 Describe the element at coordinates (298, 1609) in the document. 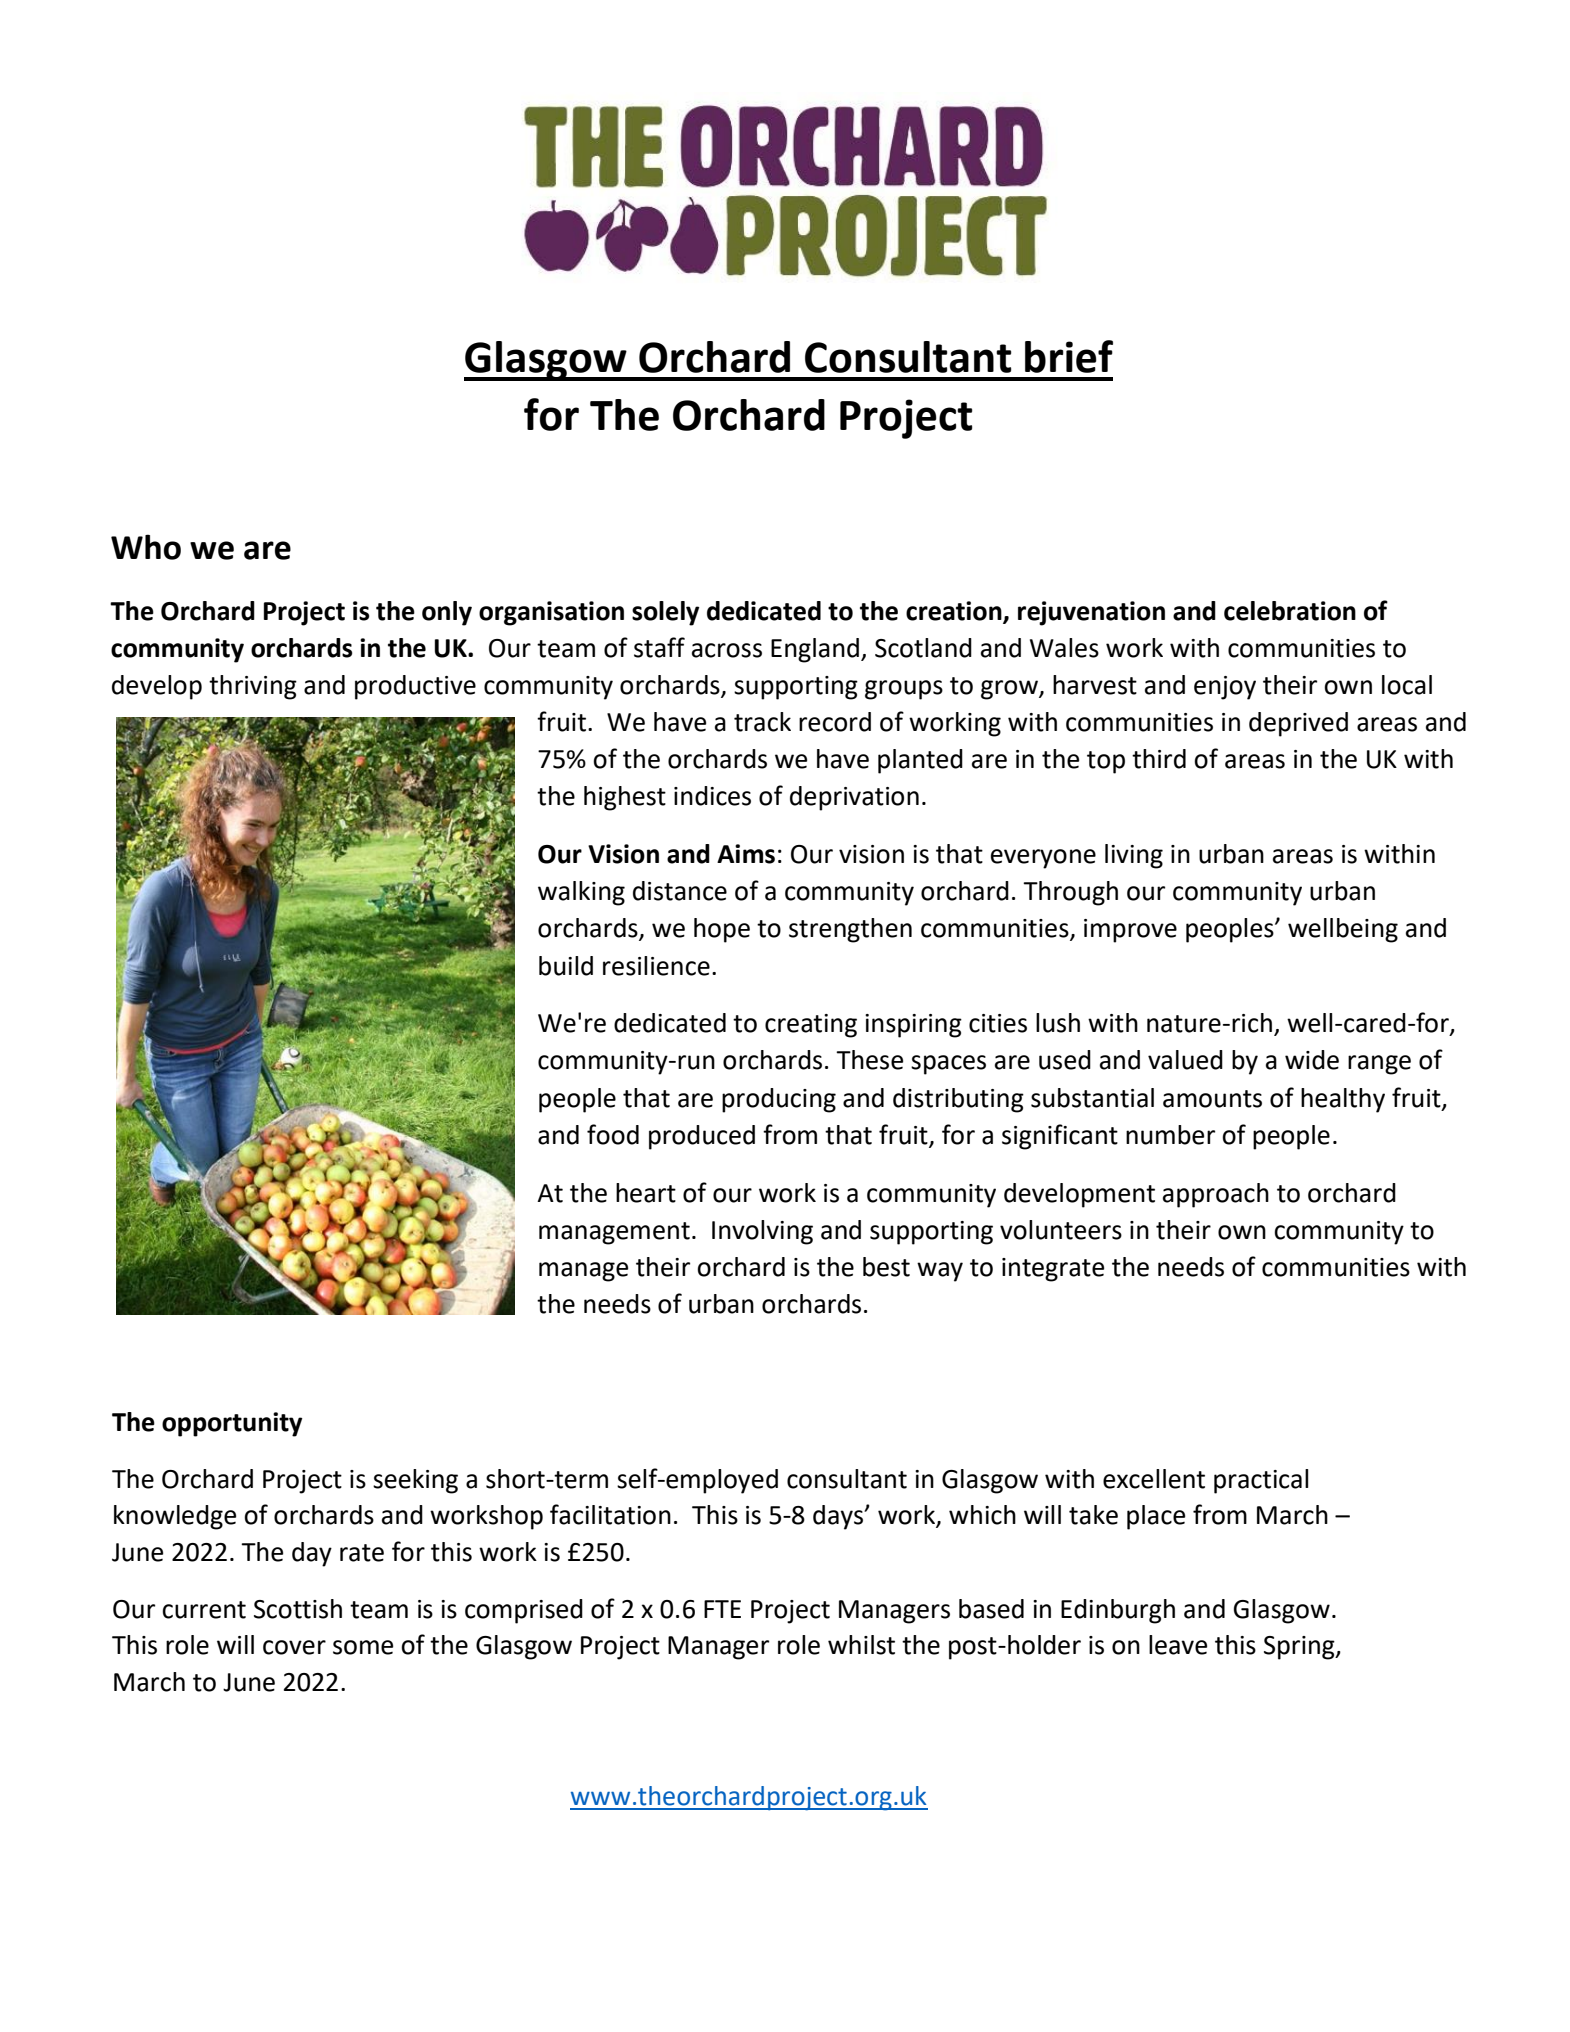

I see `Scottish` at that location.
